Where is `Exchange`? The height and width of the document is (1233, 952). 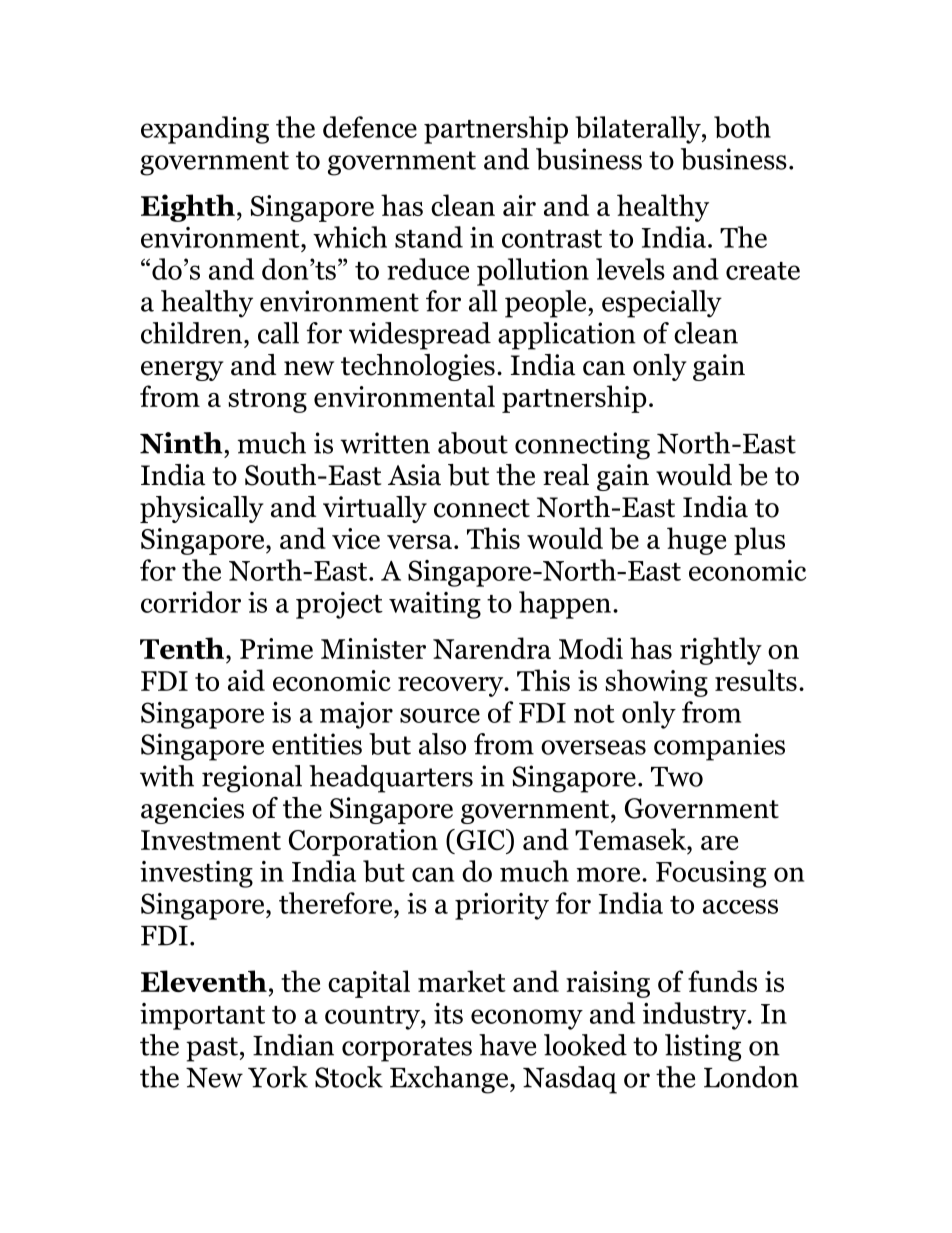
Exchange is located at coordinates (450, 1080).
